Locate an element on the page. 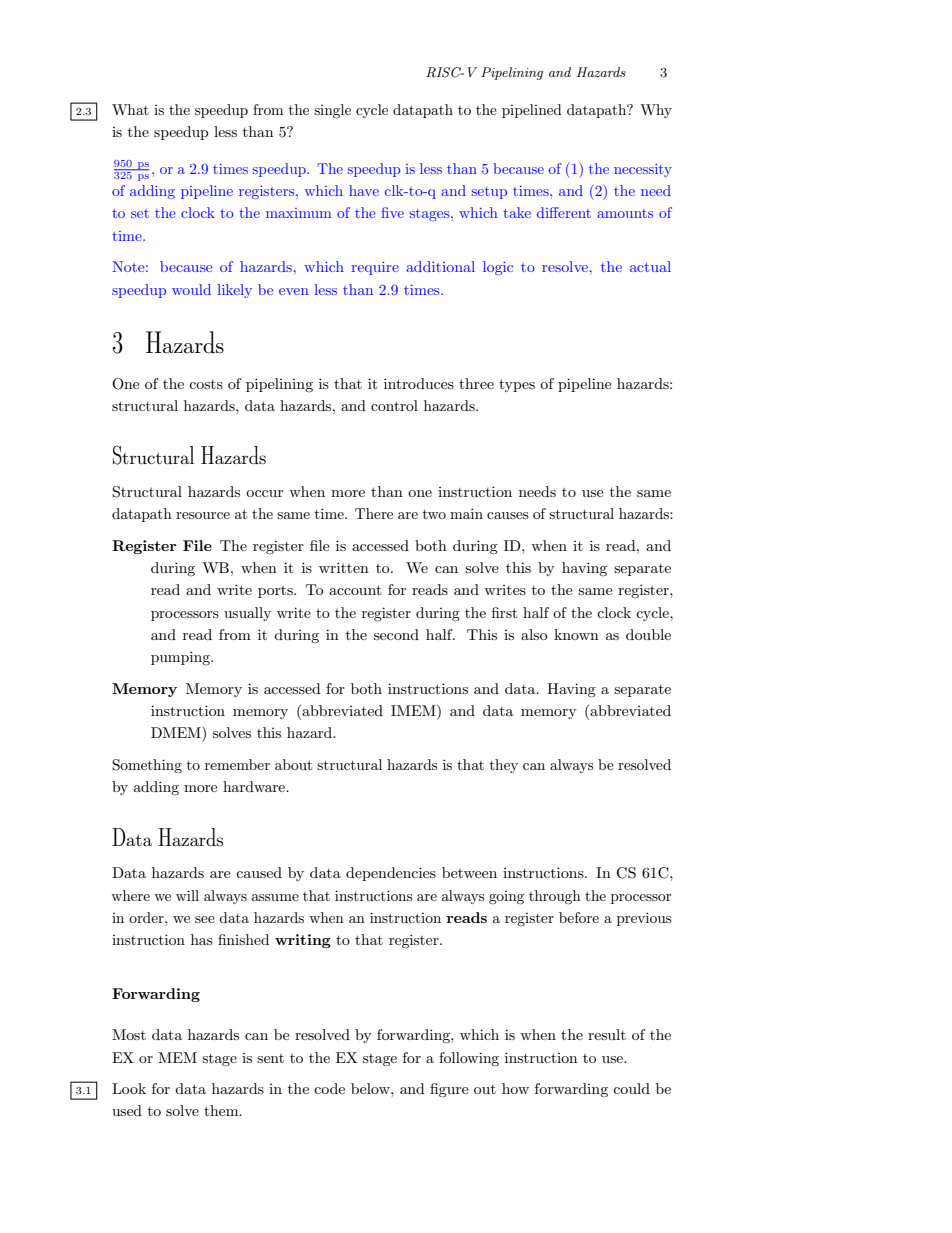  control is located at coordinates (394, 405).
